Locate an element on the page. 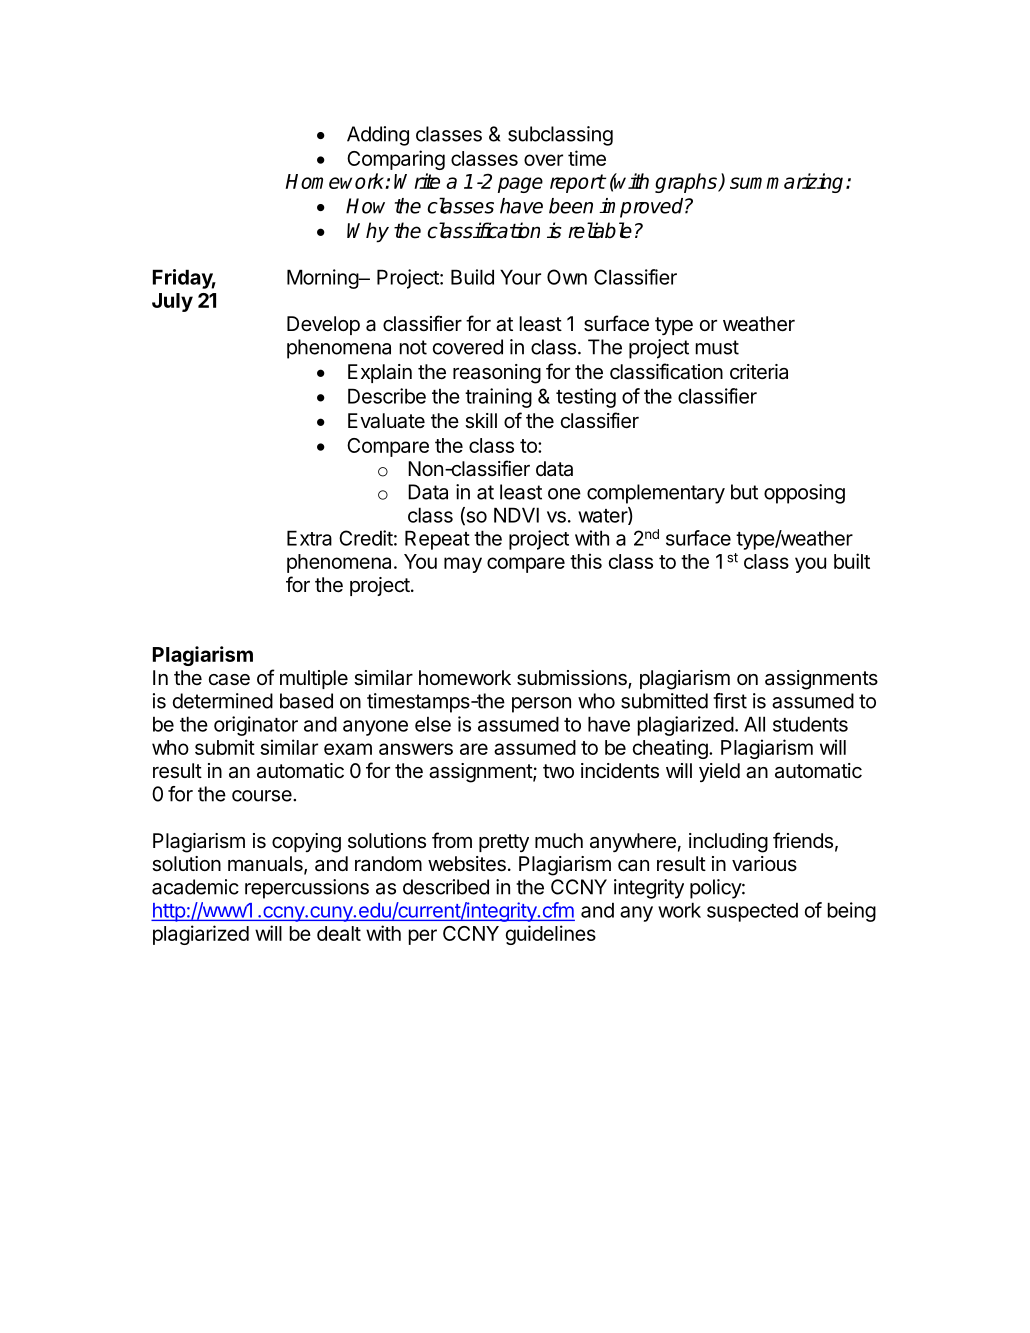 The image size is (1030, 1333). but is located at coordinates (744, 492).
